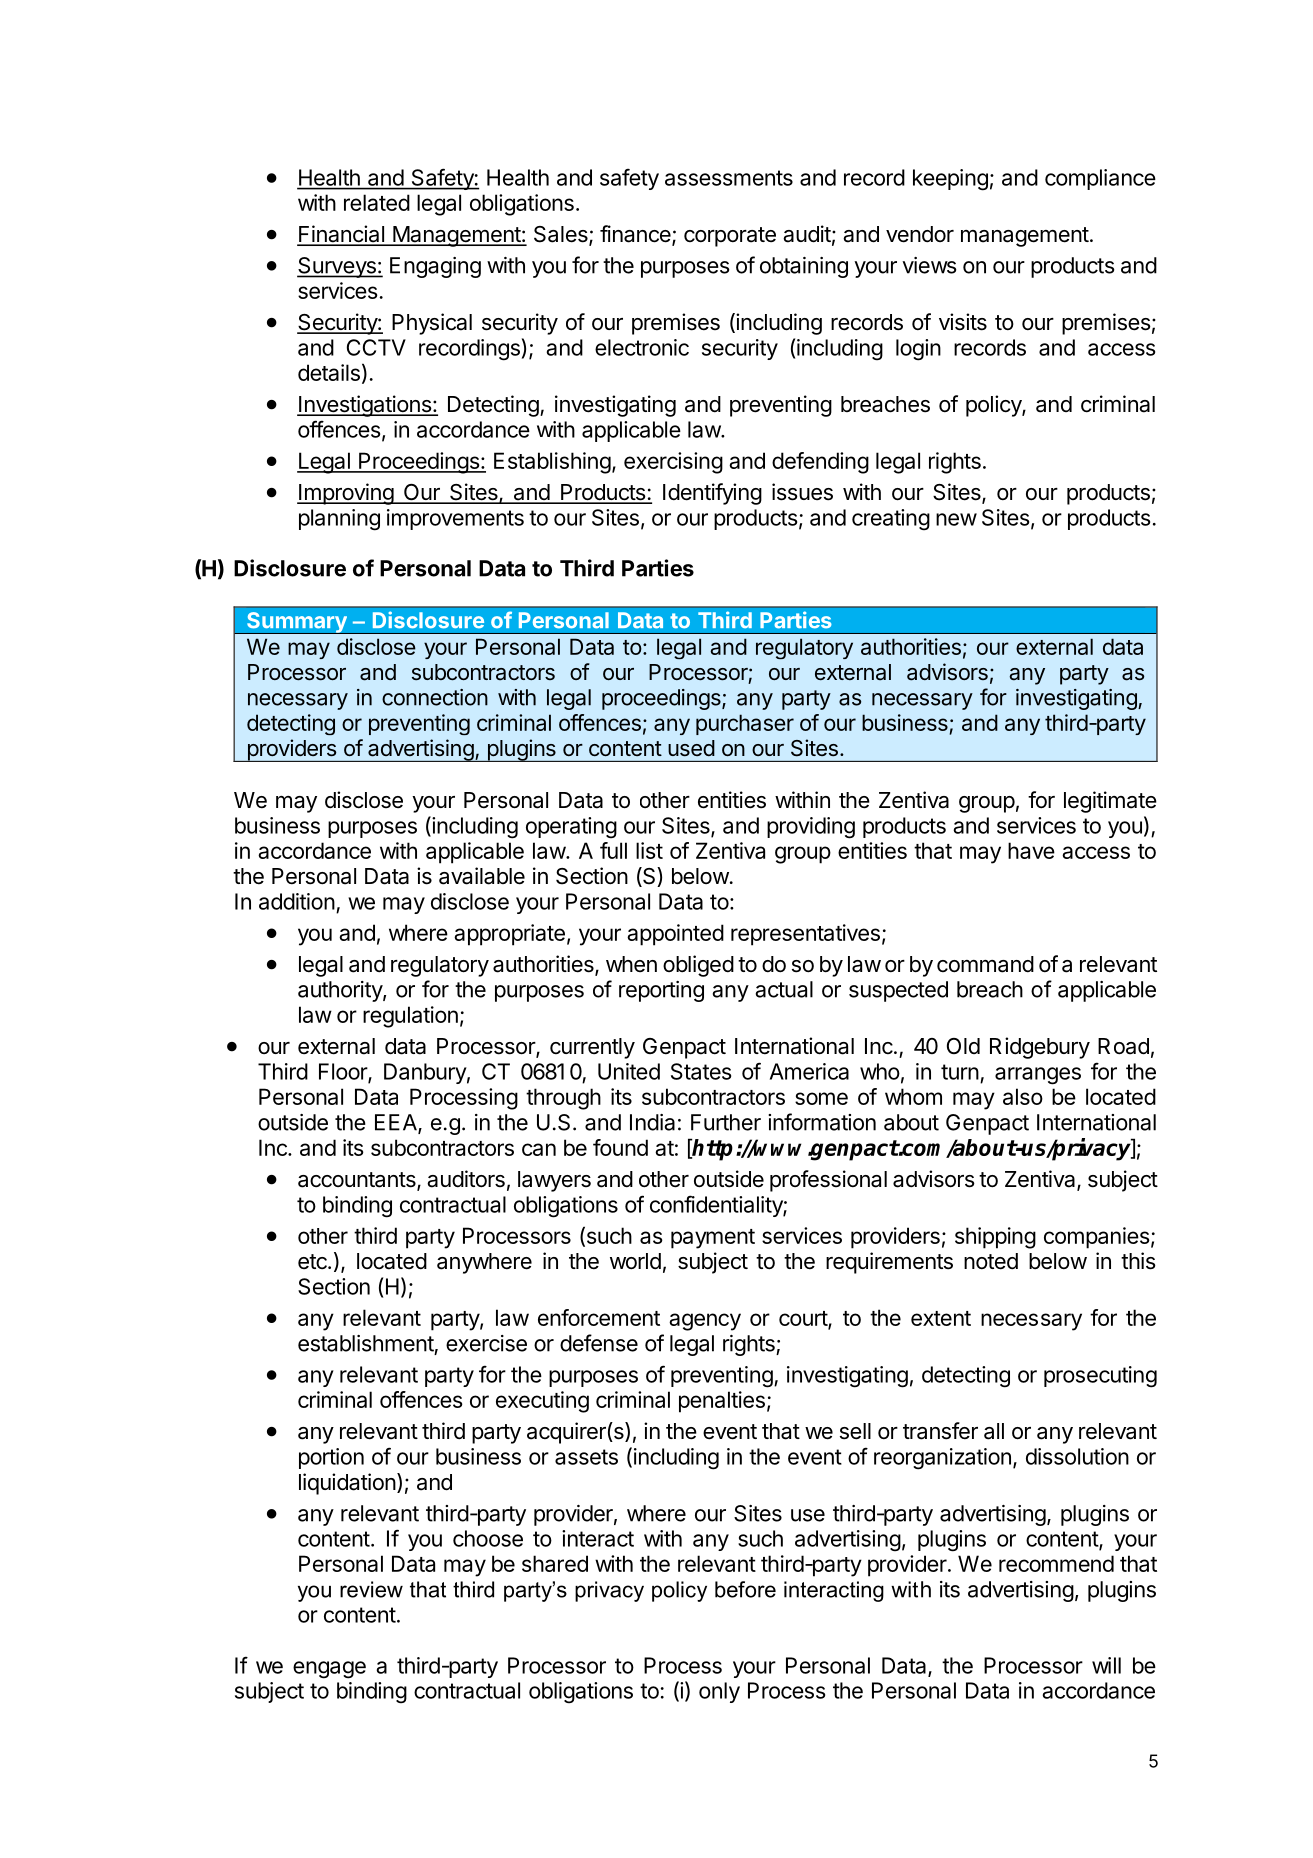 The height and width of the document is (1858, 1313). I want to click on only, so click(719, 1692).
